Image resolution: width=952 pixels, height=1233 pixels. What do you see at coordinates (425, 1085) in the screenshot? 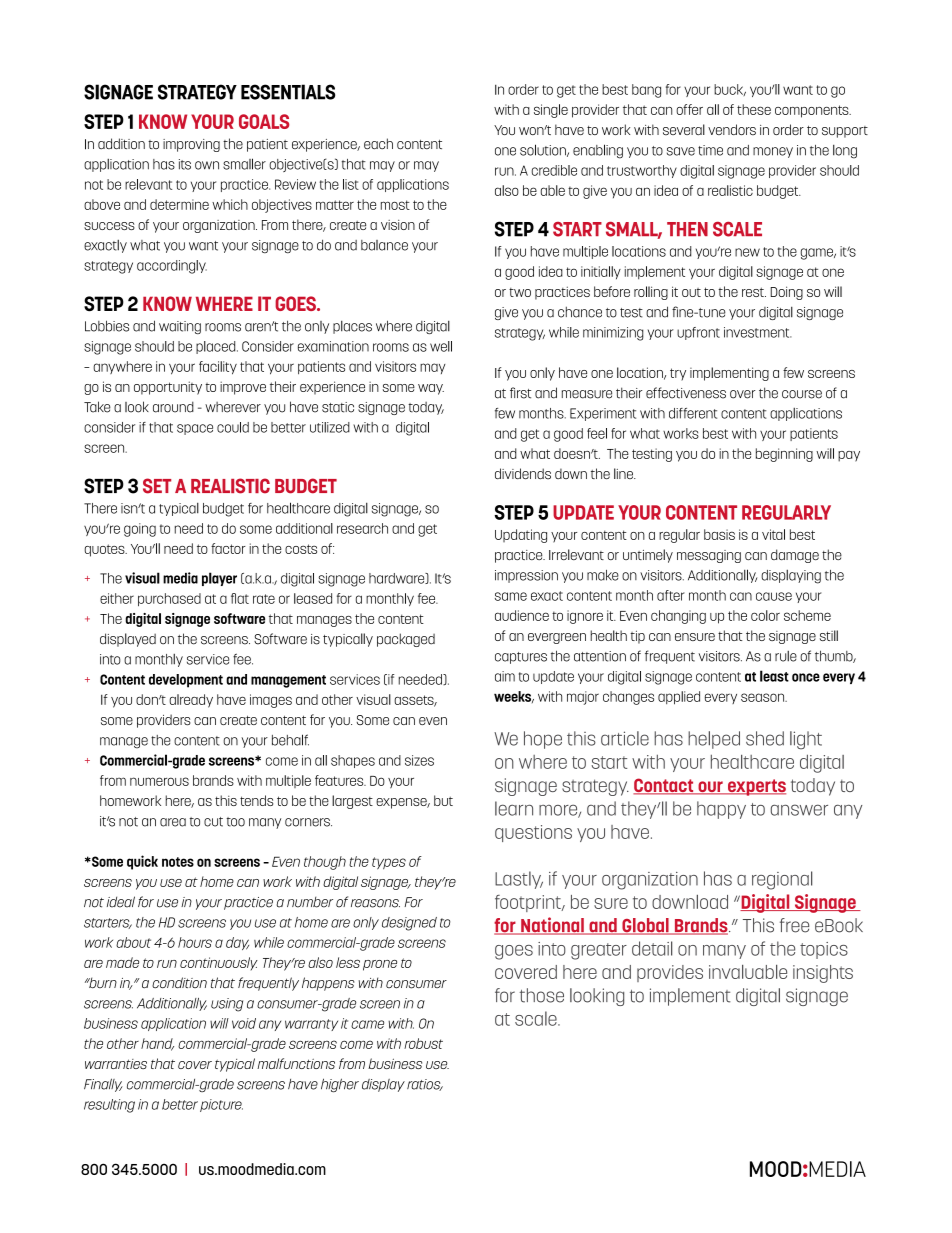
I see `ratios` at bounding box center [425, 1085].
